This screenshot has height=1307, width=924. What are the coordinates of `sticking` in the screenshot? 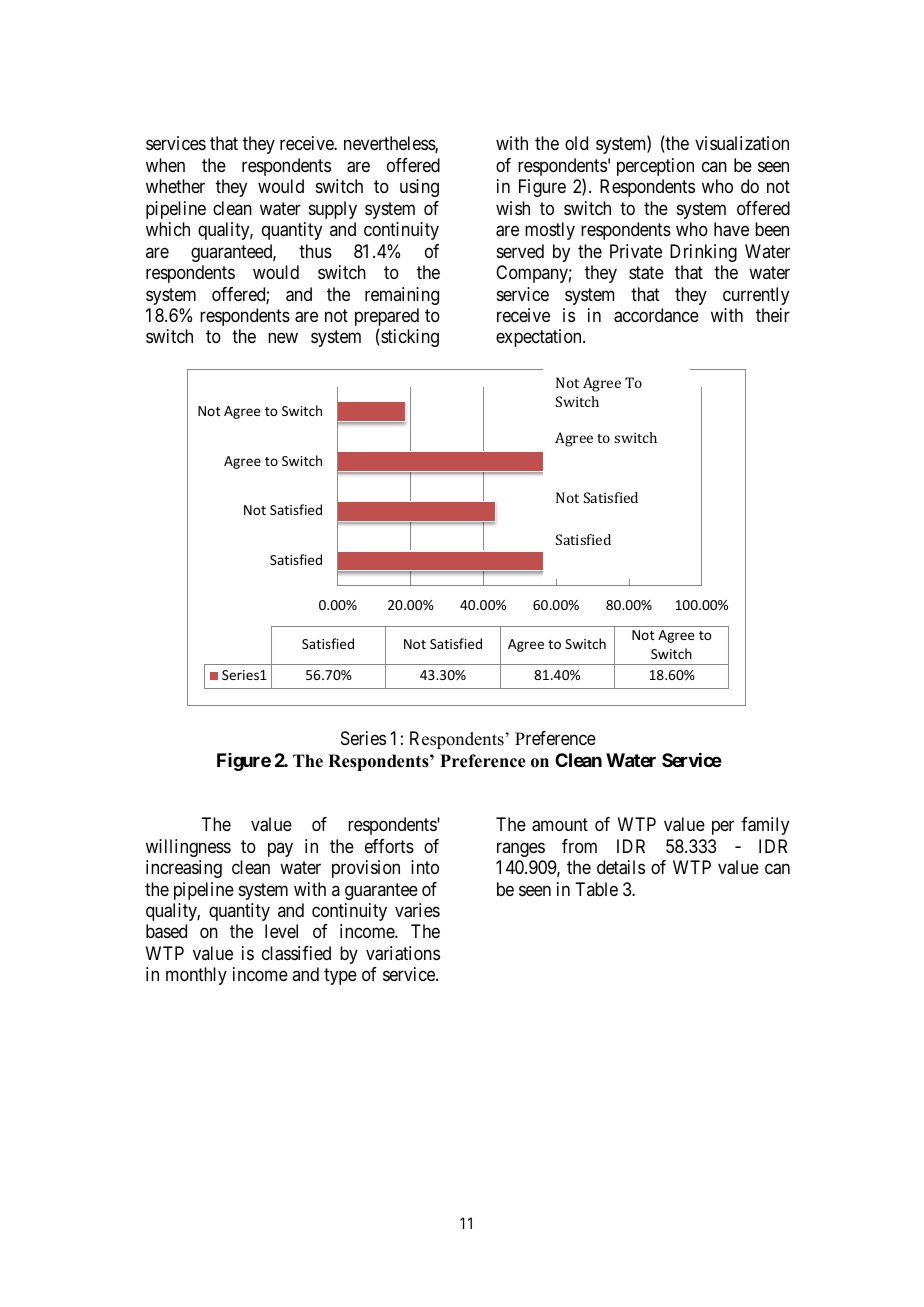 It's located at (409, 338).
